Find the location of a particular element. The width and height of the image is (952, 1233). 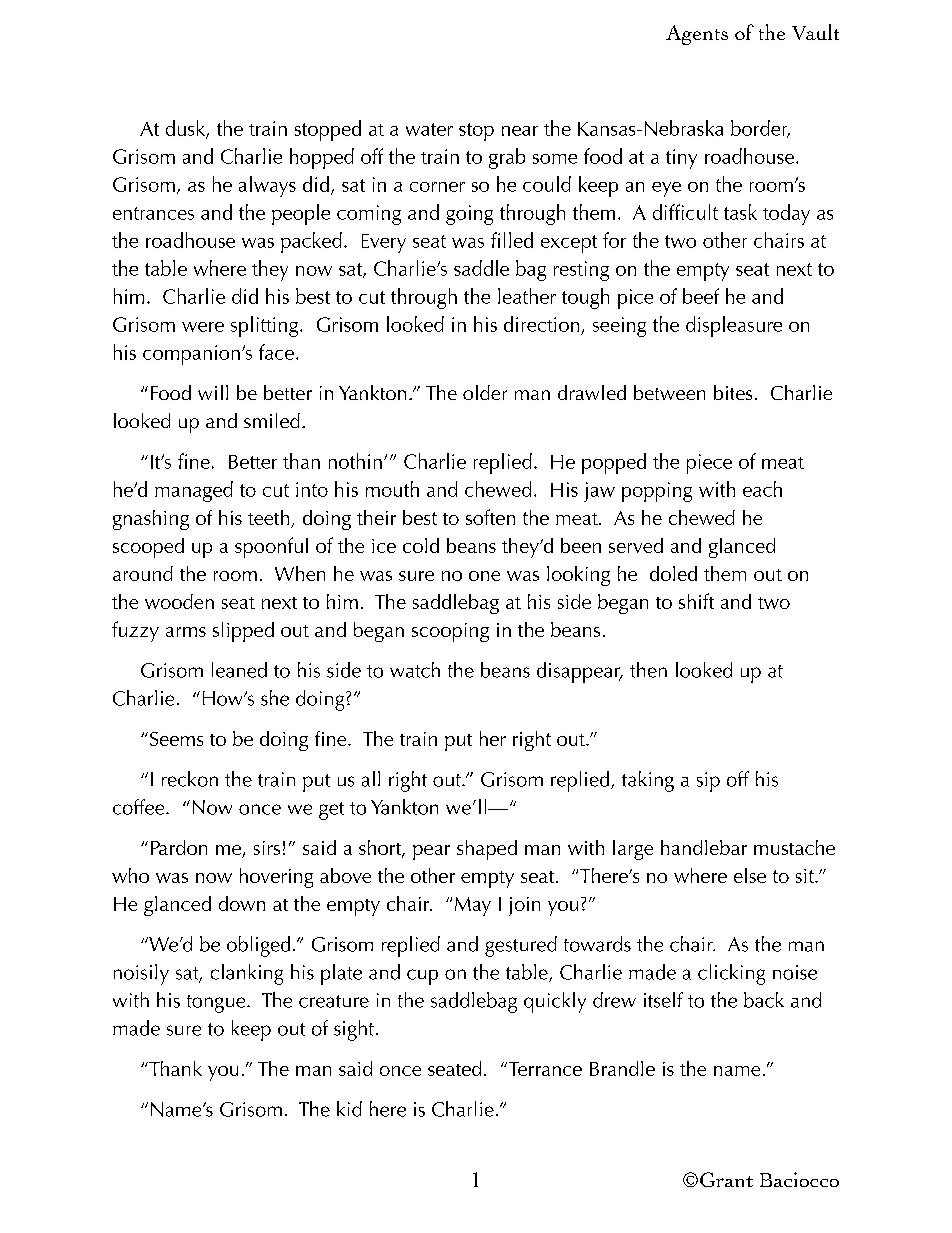

Terrance is located at coordinates (544, 1069).
